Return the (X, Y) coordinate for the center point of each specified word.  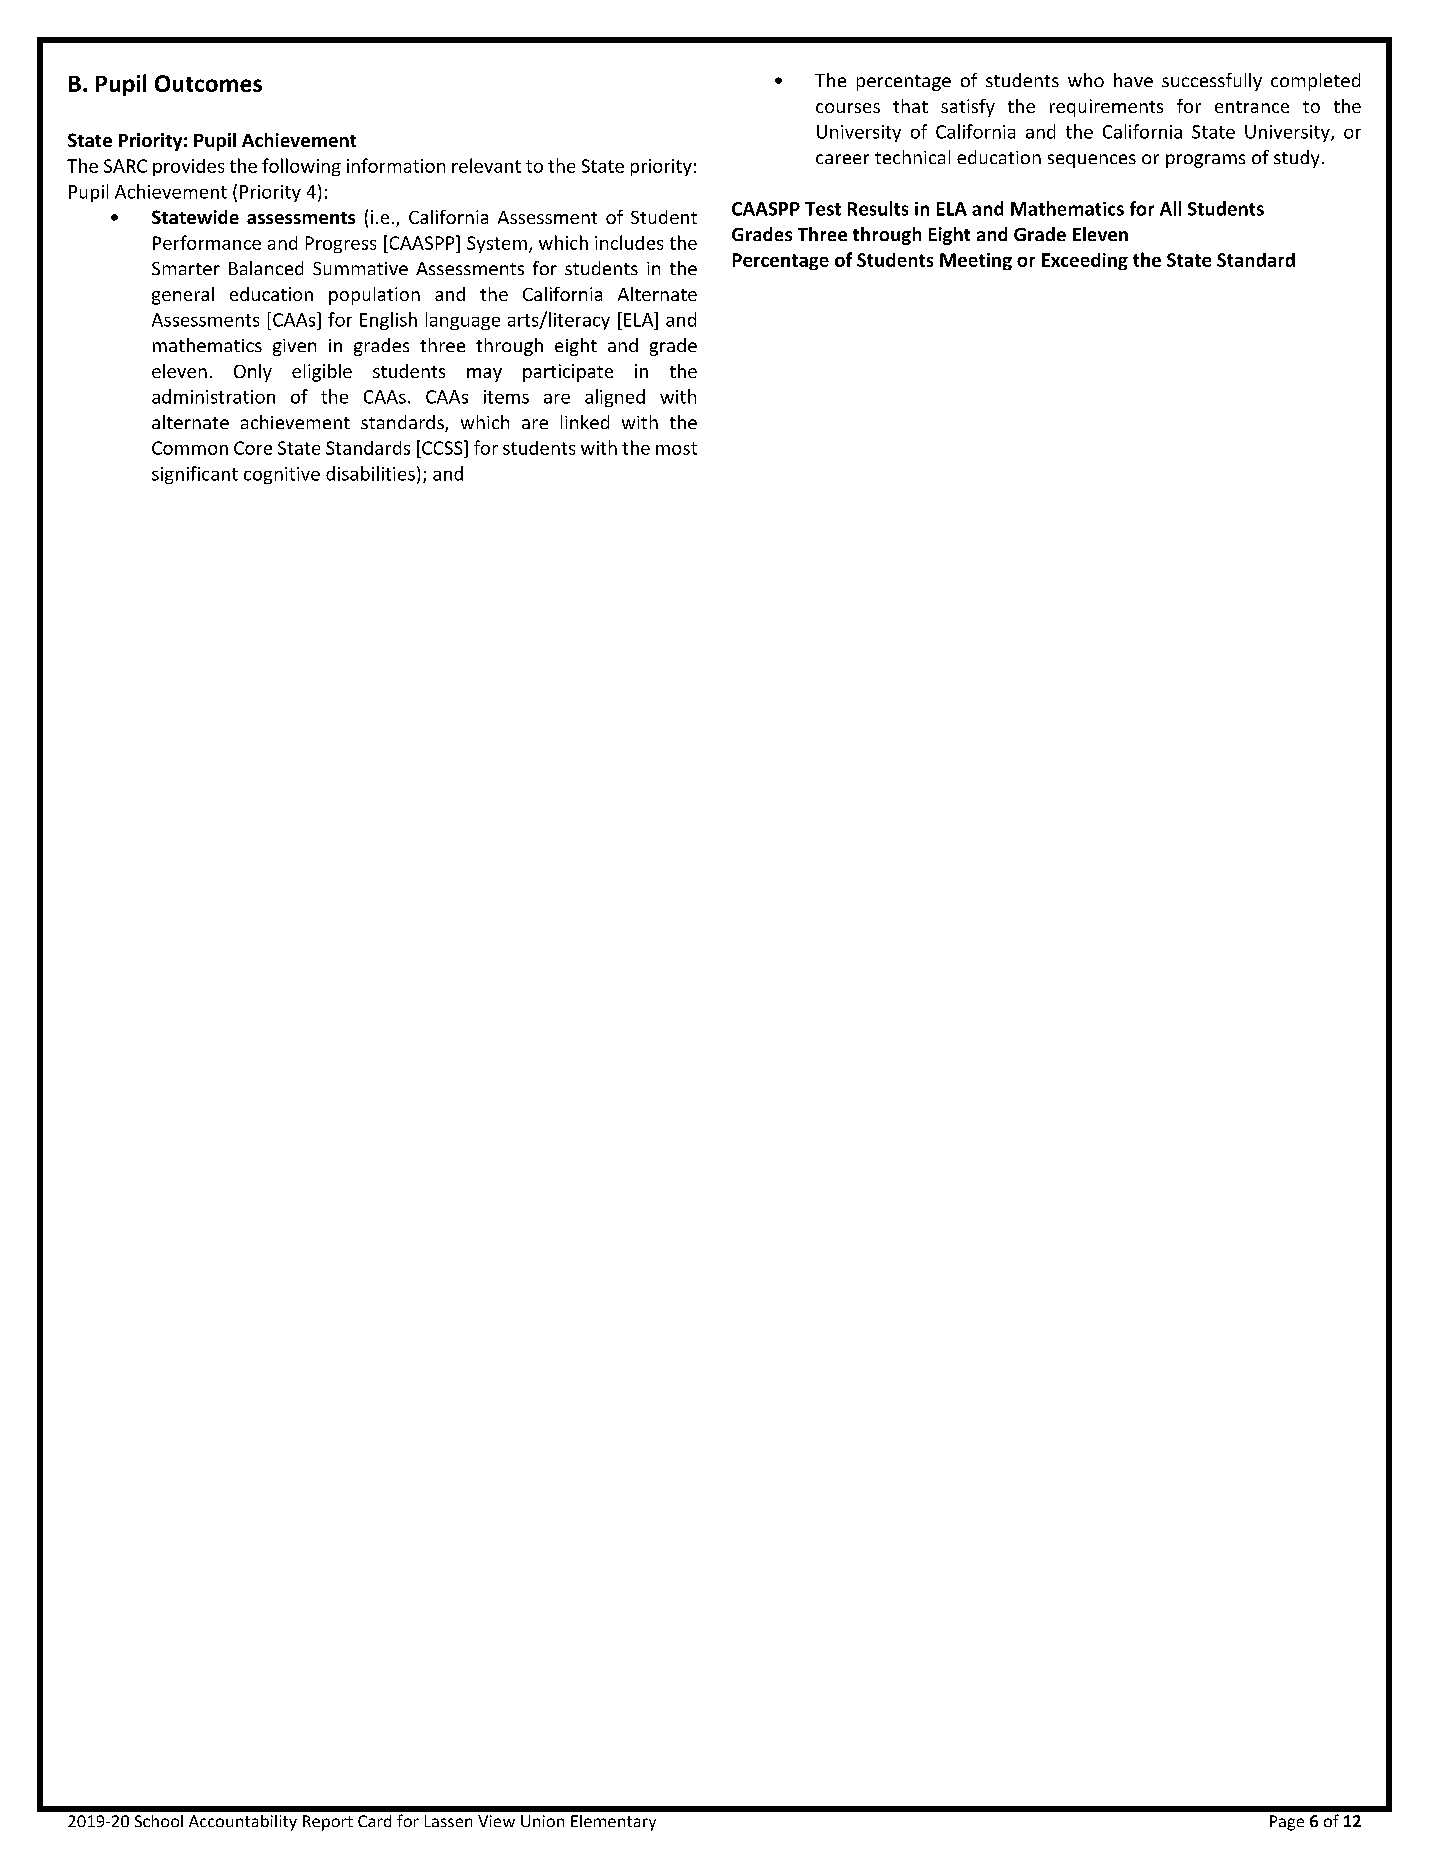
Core (253, 448)
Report (328, 1823)
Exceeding (1085, 261)
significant (195, 475)
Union (542, 1821)
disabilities (370, 473)
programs (1205, 161)
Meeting (976, 261)
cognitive (282, 475)
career (842, 159)
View (496, 1821)
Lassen (448, 1821)
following (301, 167)
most (676, 448)
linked (585, 422)
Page (1287, 1823)
